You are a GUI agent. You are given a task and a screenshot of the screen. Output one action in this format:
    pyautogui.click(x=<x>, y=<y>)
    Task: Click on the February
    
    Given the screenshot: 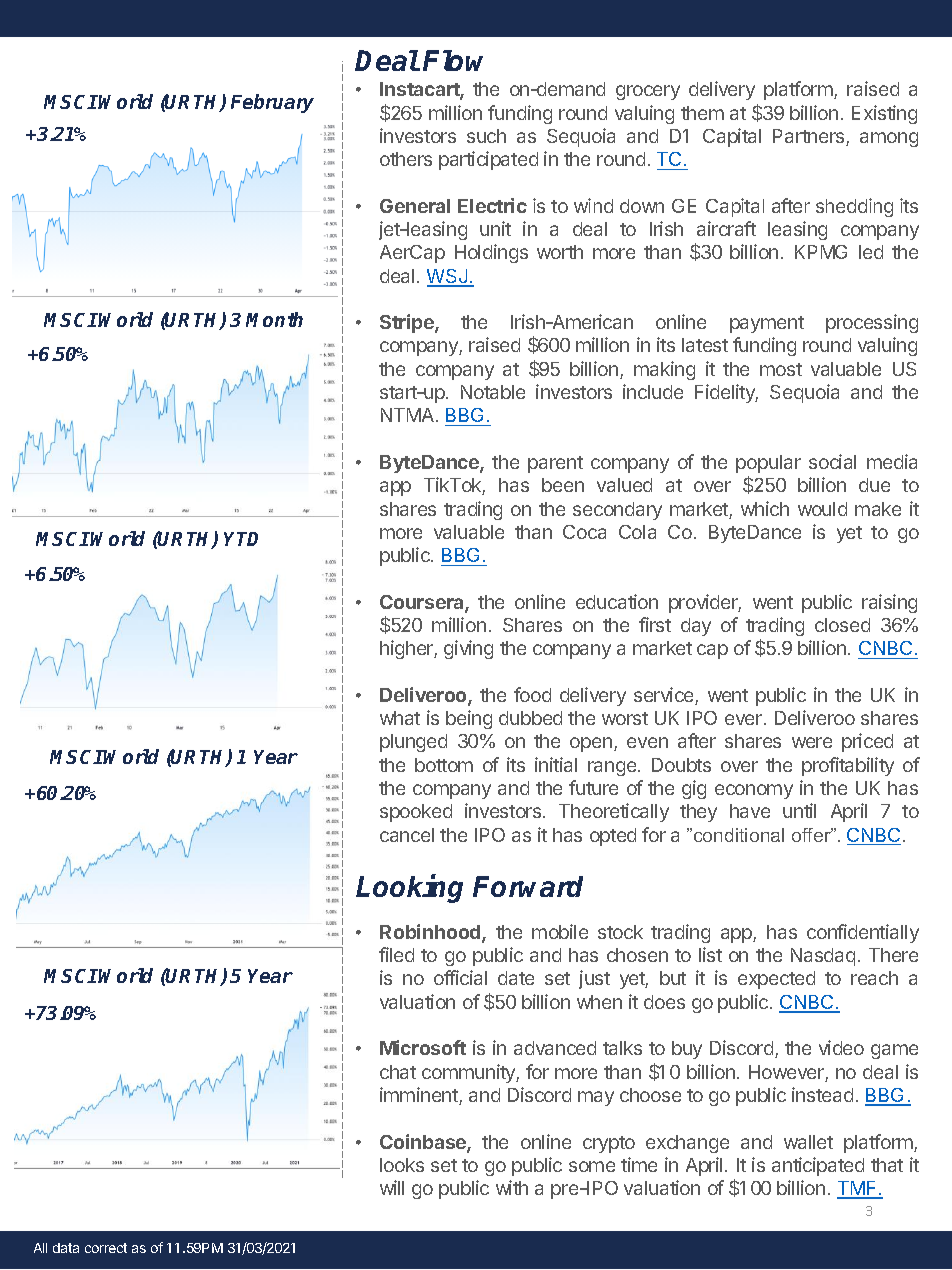 What is the action you would take?
    pyautogui.click(x=272, y=103)
